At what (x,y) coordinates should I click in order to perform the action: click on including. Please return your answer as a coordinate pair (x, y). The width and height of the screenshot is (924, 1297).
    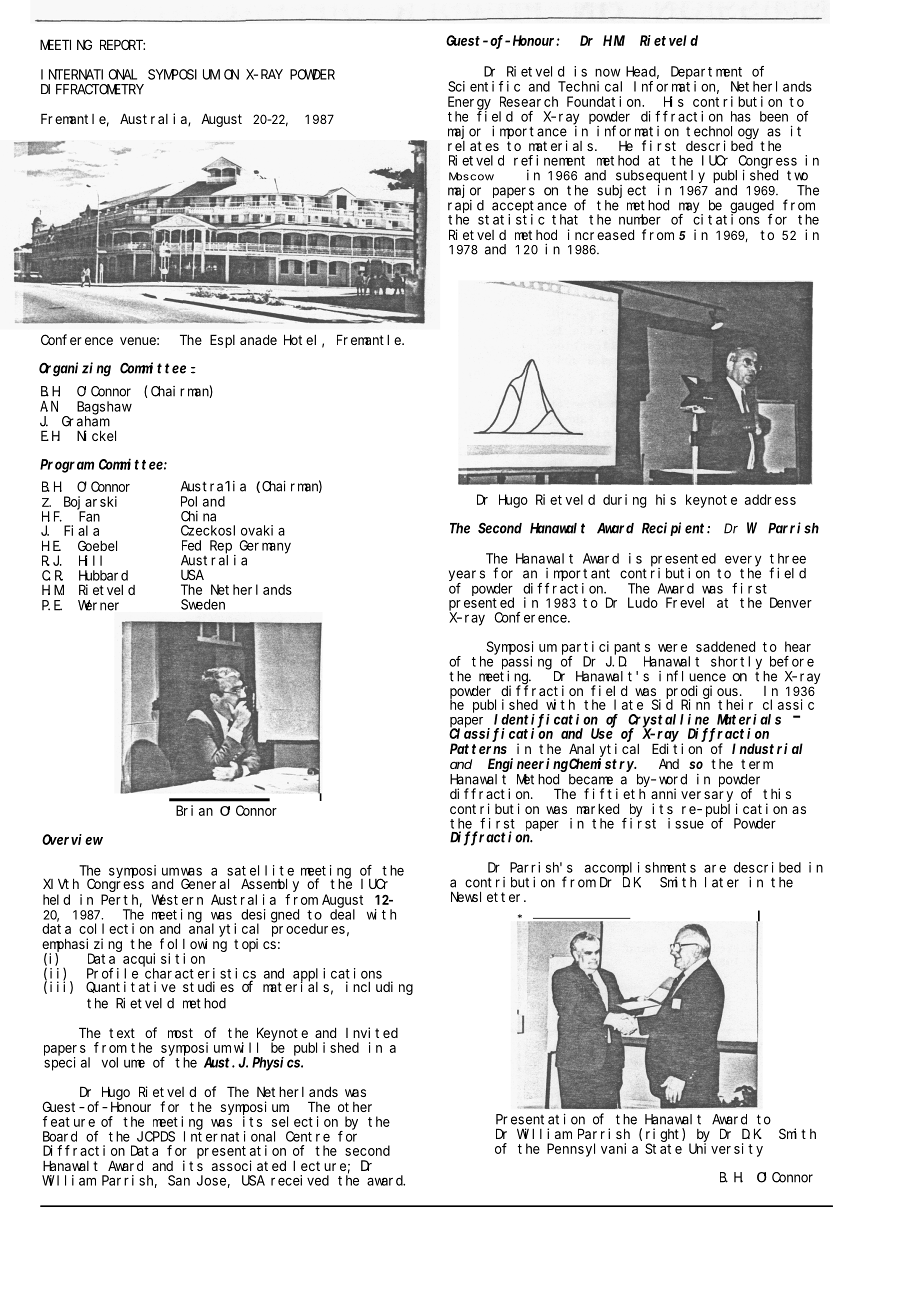
    Looking at the image, I should click on (379, 988).
